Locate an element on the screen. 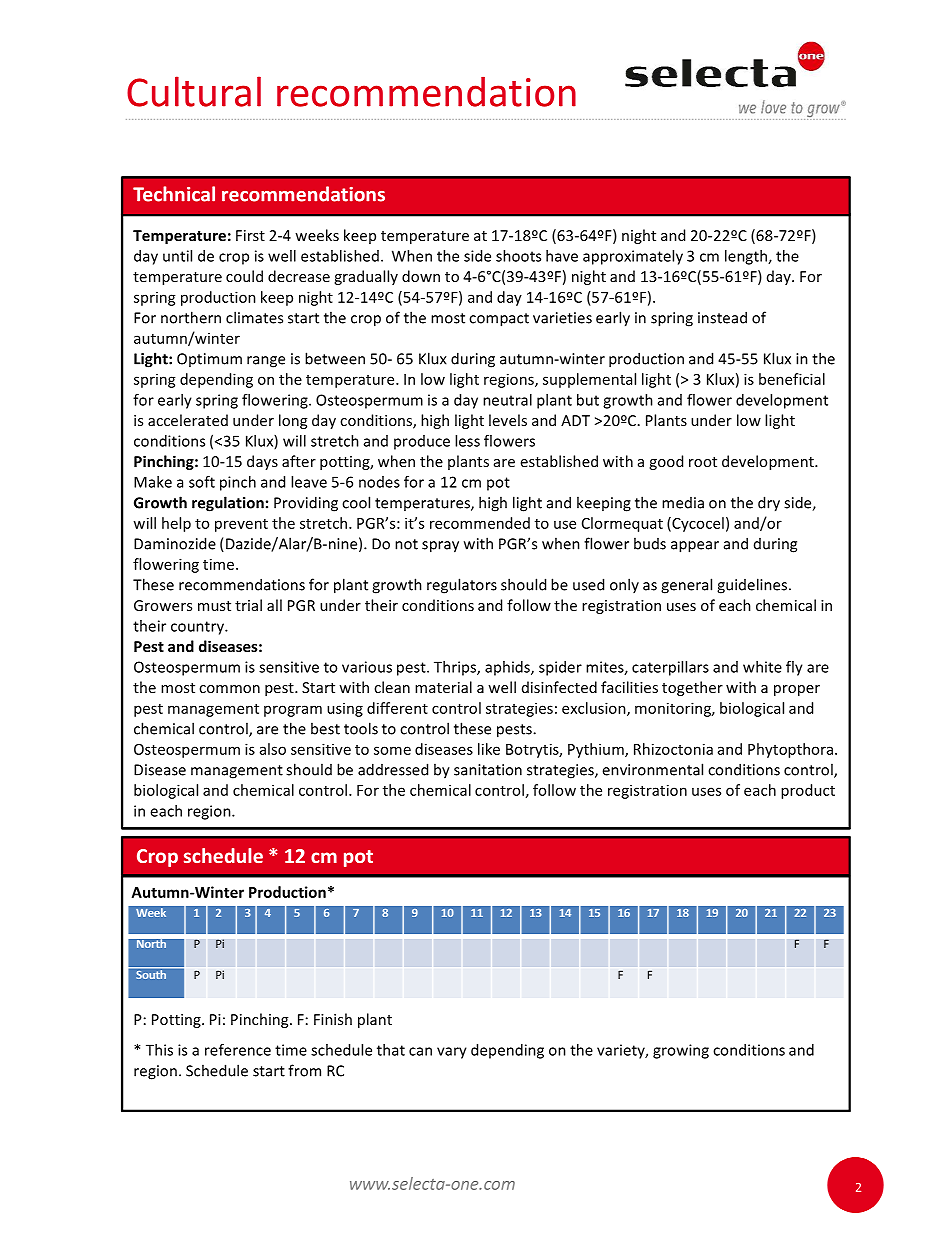 Image resolution: width=952 pixels, height=1233 pixels. shoots is located at coordinates (518, 256).
